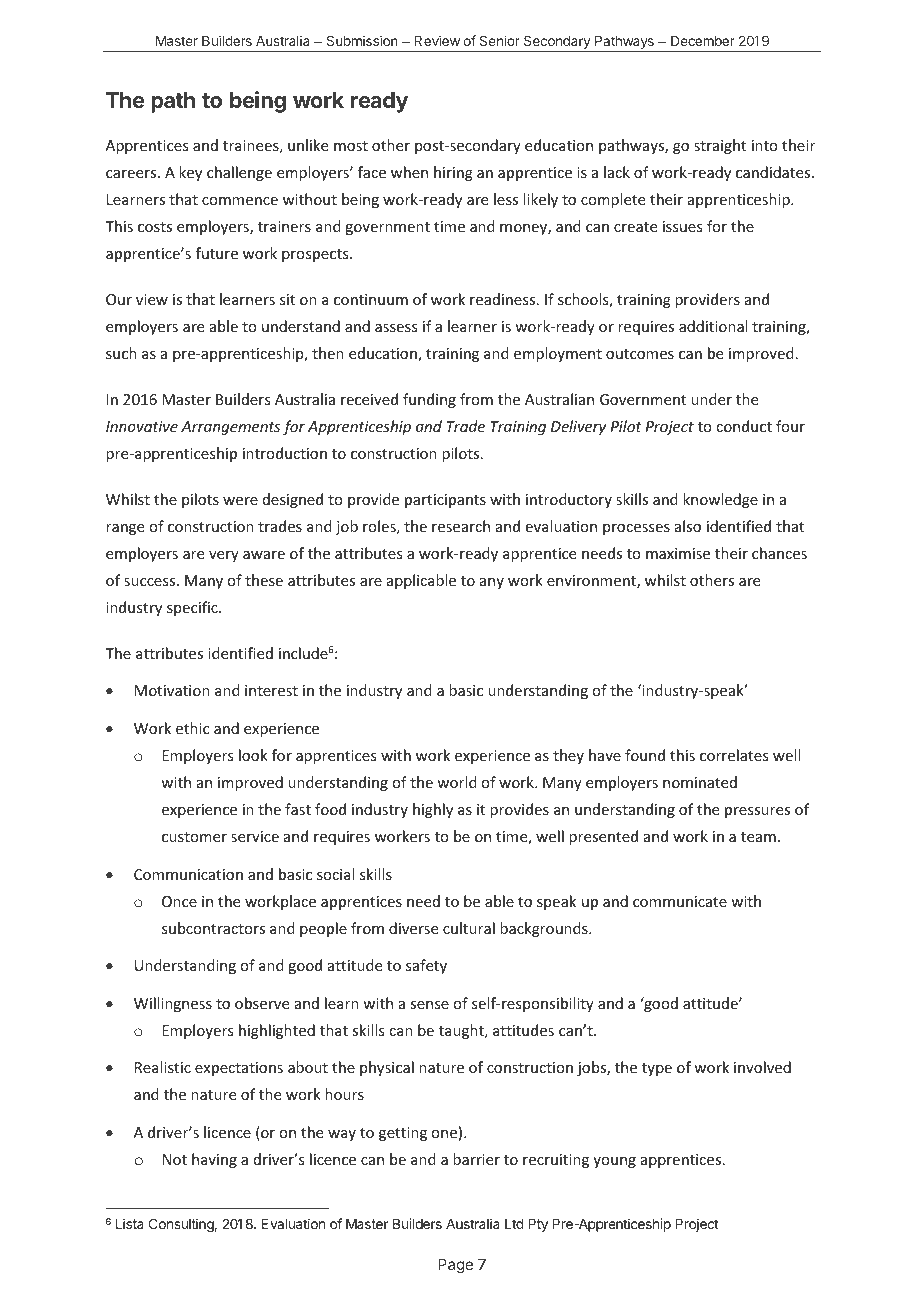 The height and width of the screenshot is (1308, 924). Describe the element at coordinates (455, 1266) in the screenshot. I see `Page` at that location.
